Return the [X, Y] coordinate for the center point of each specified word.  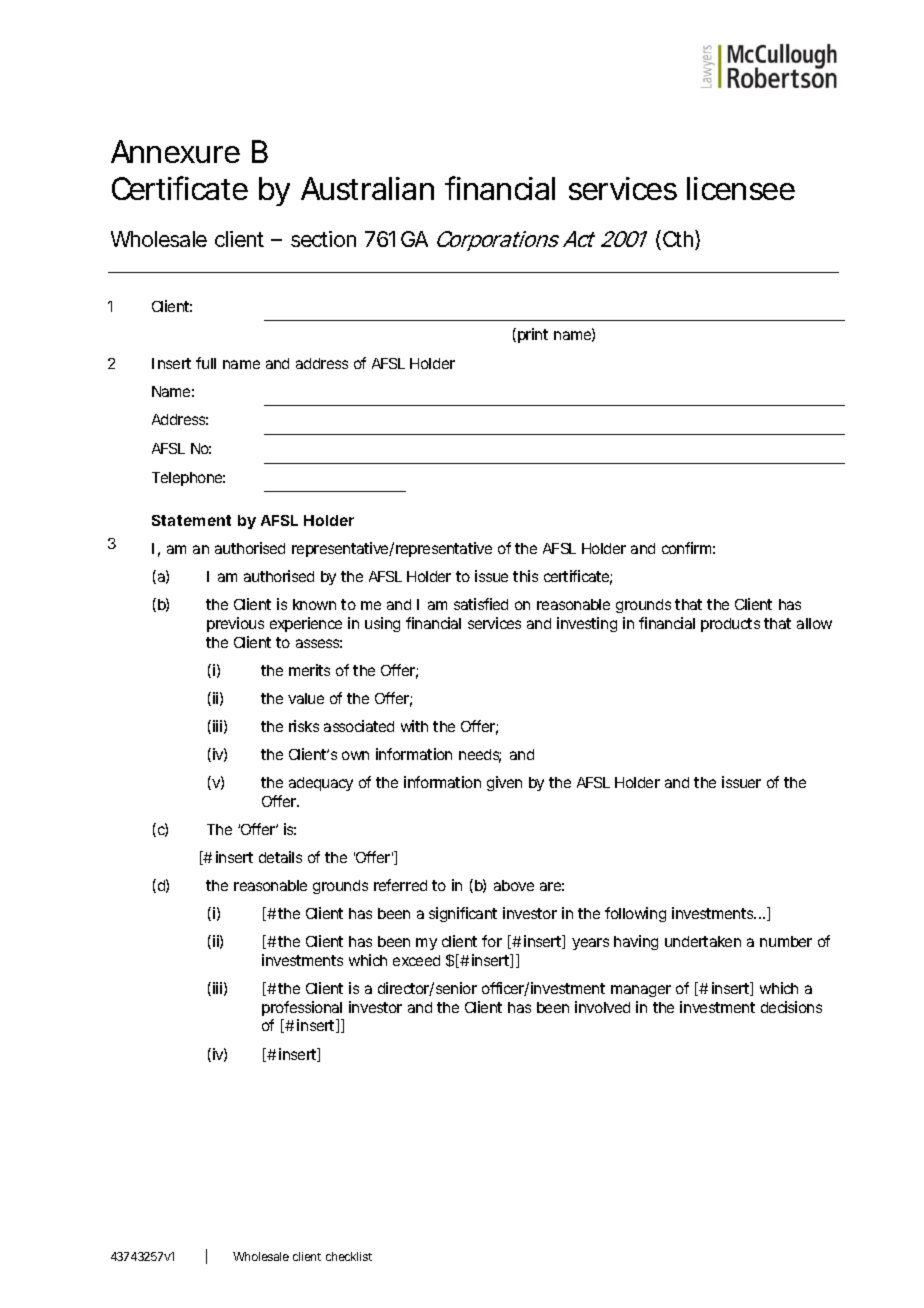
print [533, 335]
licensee [741, 188]
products [730, 625]
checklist [349, 1256]
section [323, 239]
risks [304, 726]
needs [480, 756]
